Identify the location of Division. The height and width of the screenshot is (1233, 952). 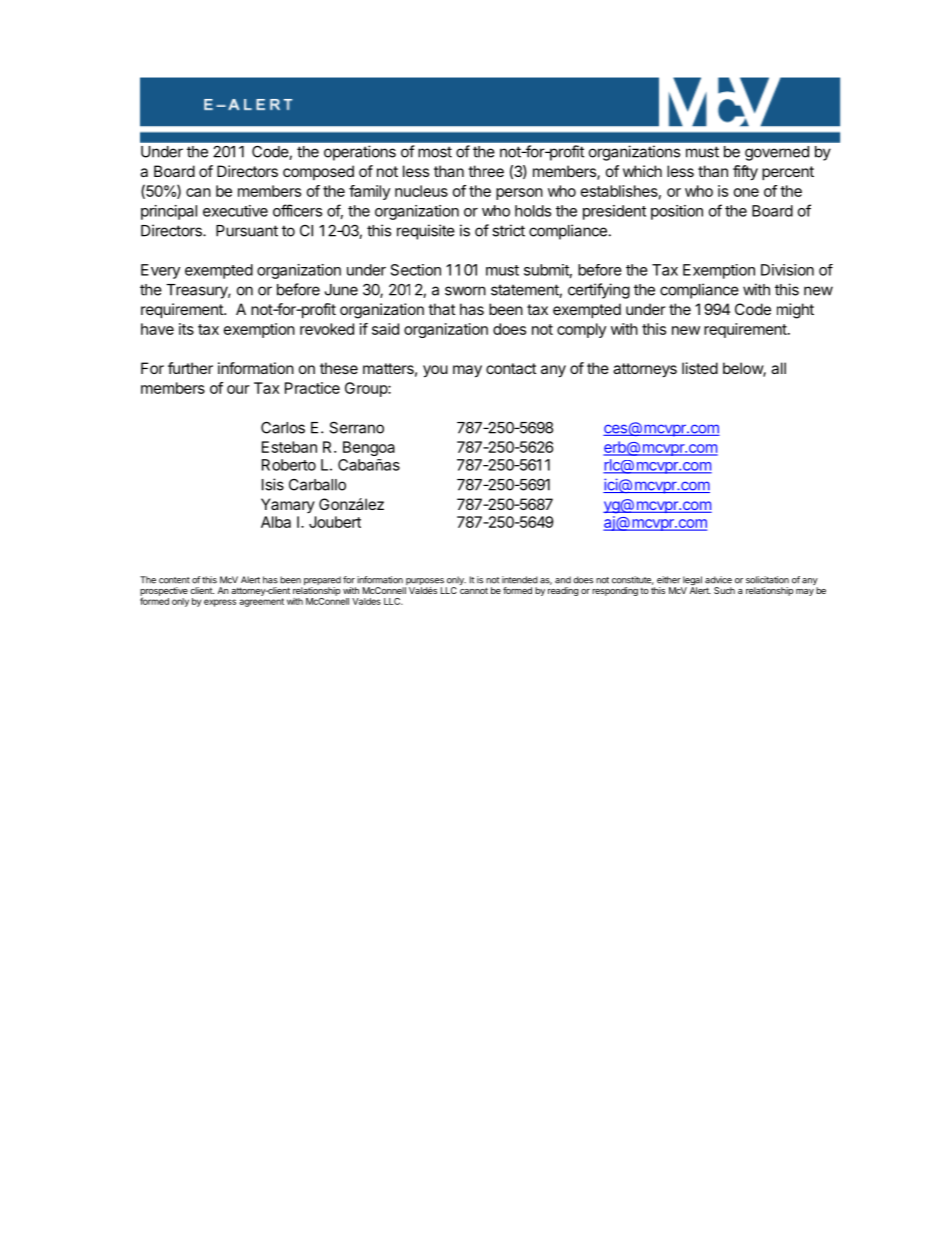
(787, 270).
